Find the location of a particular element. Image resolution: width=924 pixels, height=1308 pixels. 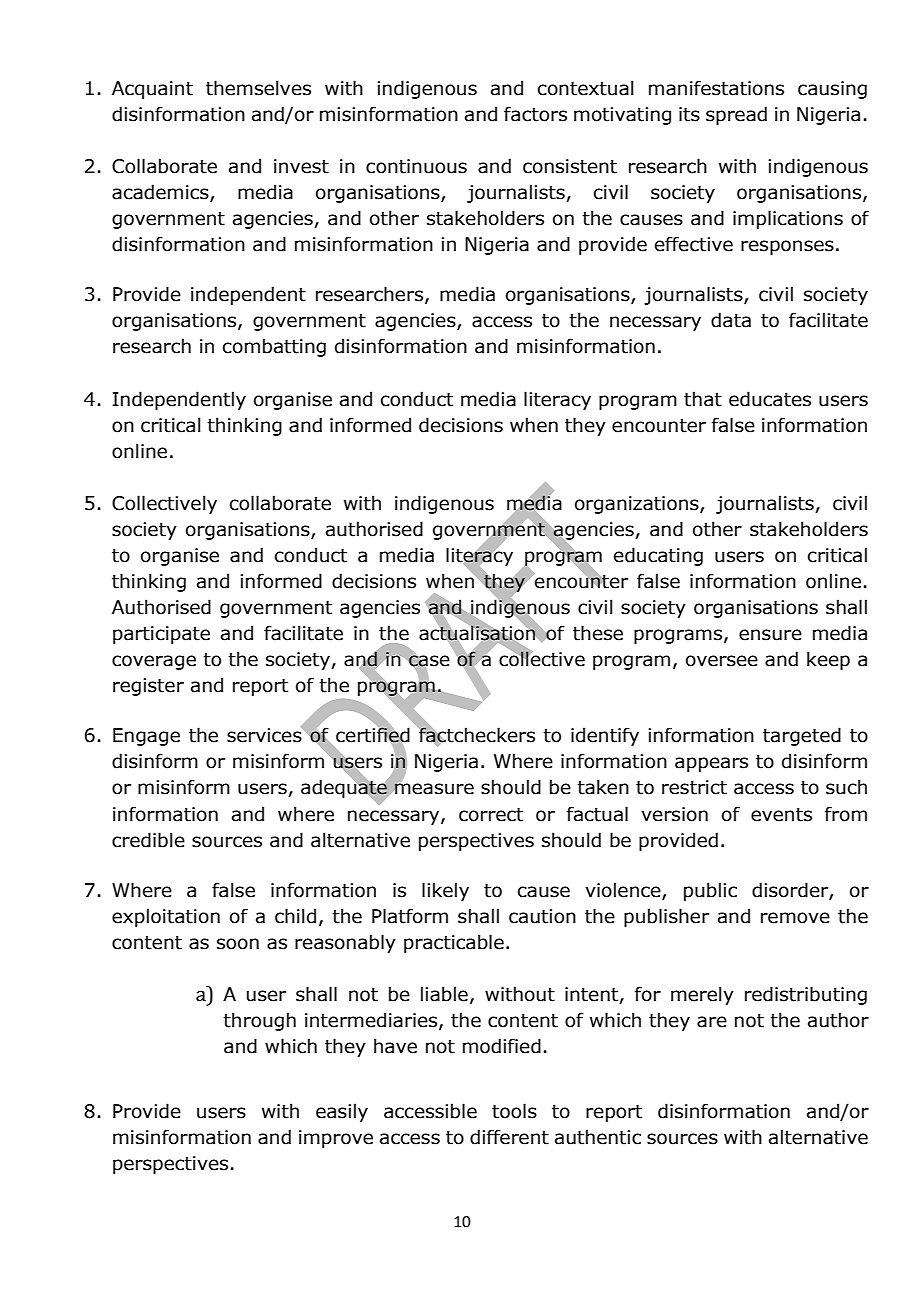

participate is located at coordinates (161, 635).
